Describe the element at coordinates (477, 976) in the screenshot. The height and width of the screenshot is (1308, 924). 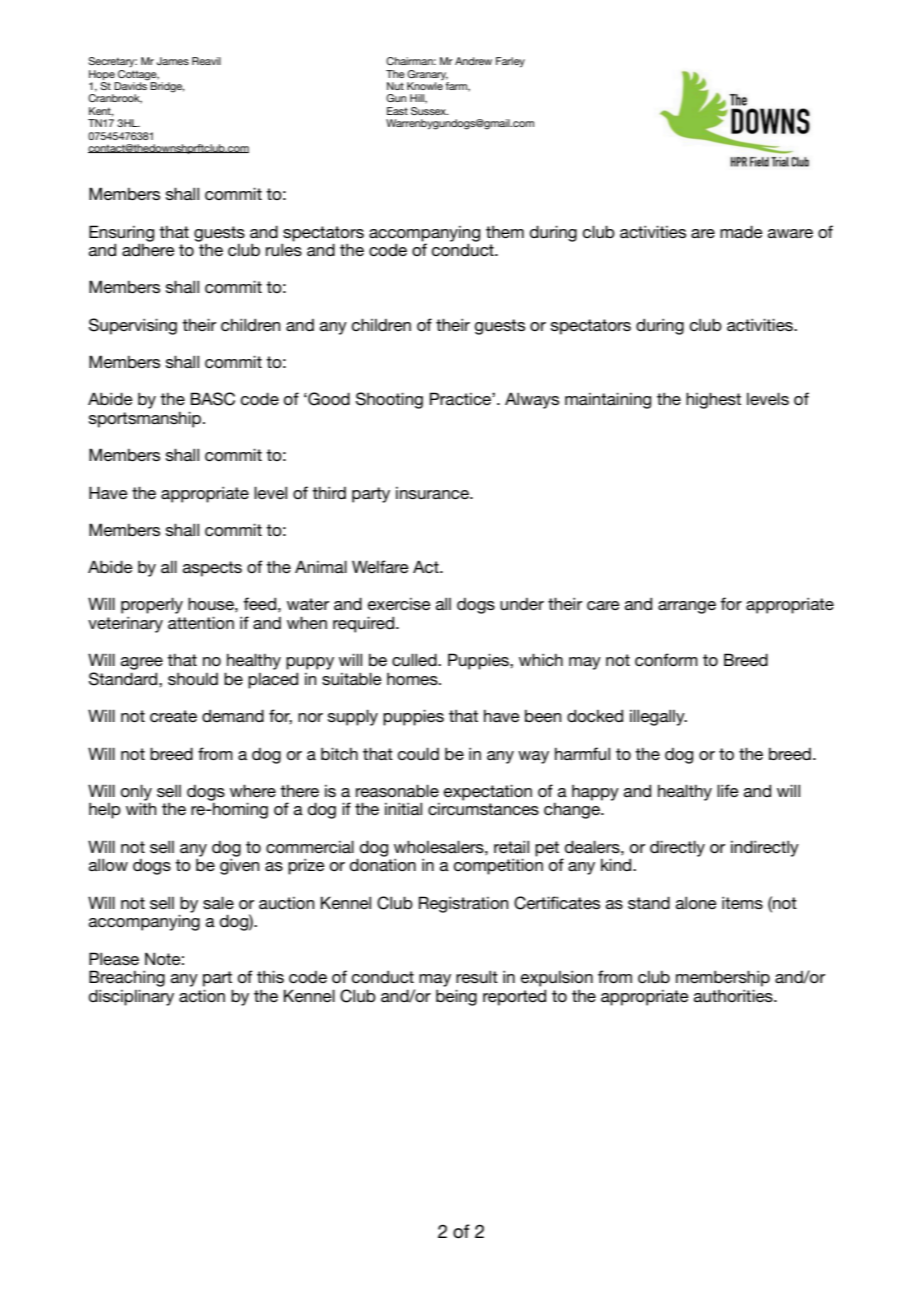
I see `result` at that location.
